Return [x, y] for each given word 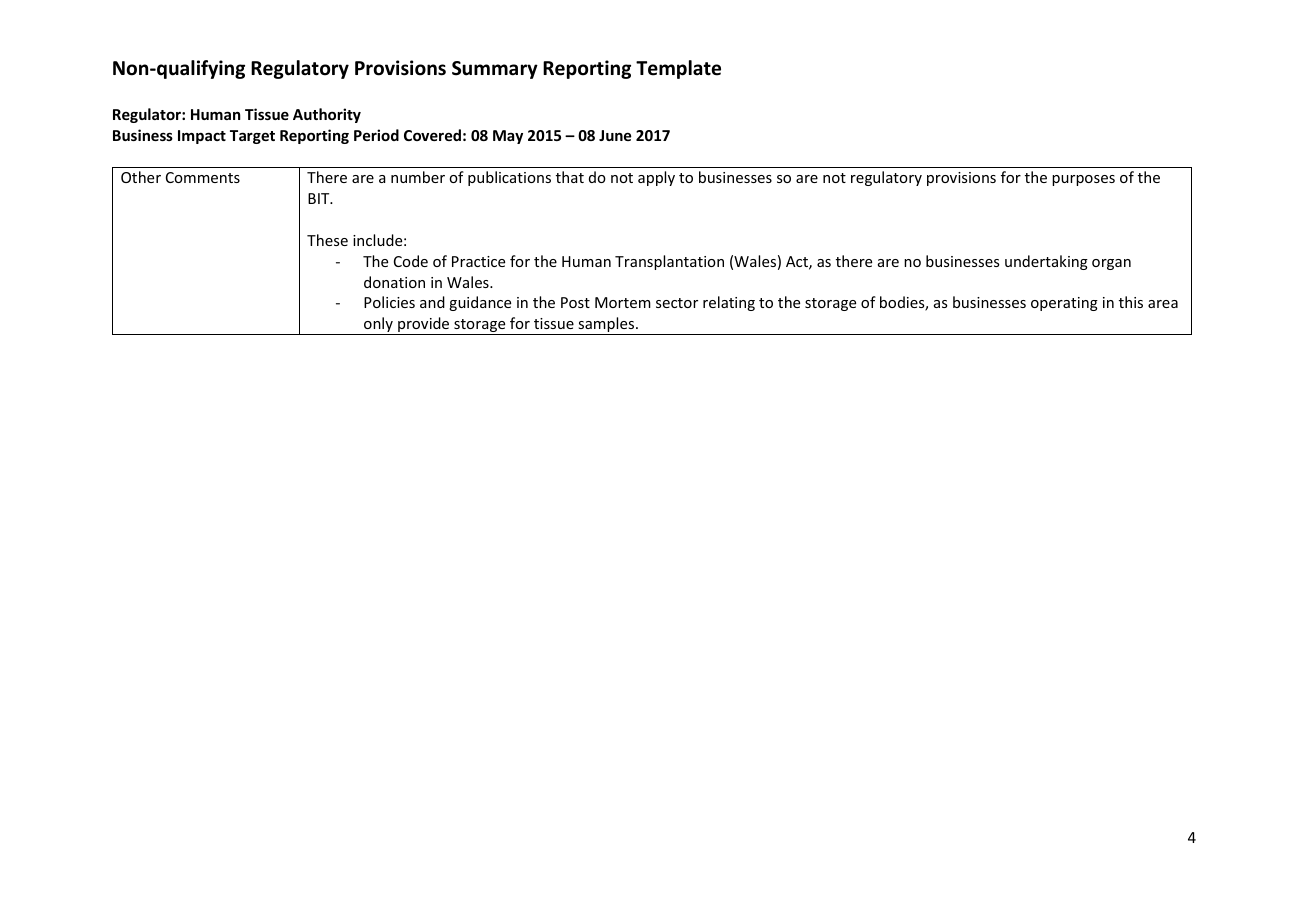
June [615, 135]
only [378, 326]
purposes [1083, 180]
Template [678, 69]
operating [1064, 304]
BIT [320, 198]
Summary [495, 70]
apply [656, 178]
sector [677, 303]
